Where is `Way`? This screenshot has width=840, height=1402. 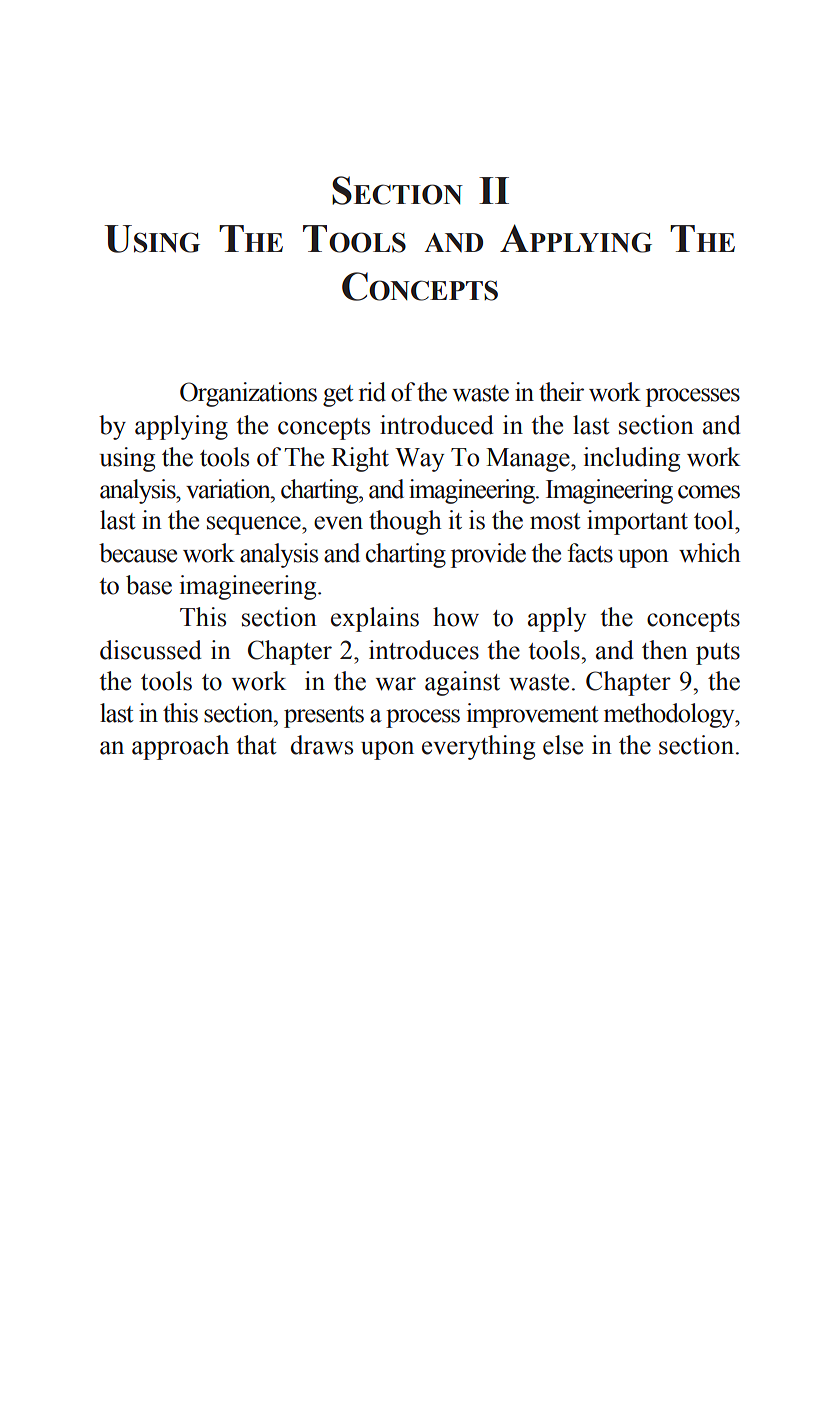
Way is located at coordinates (420, 460).
